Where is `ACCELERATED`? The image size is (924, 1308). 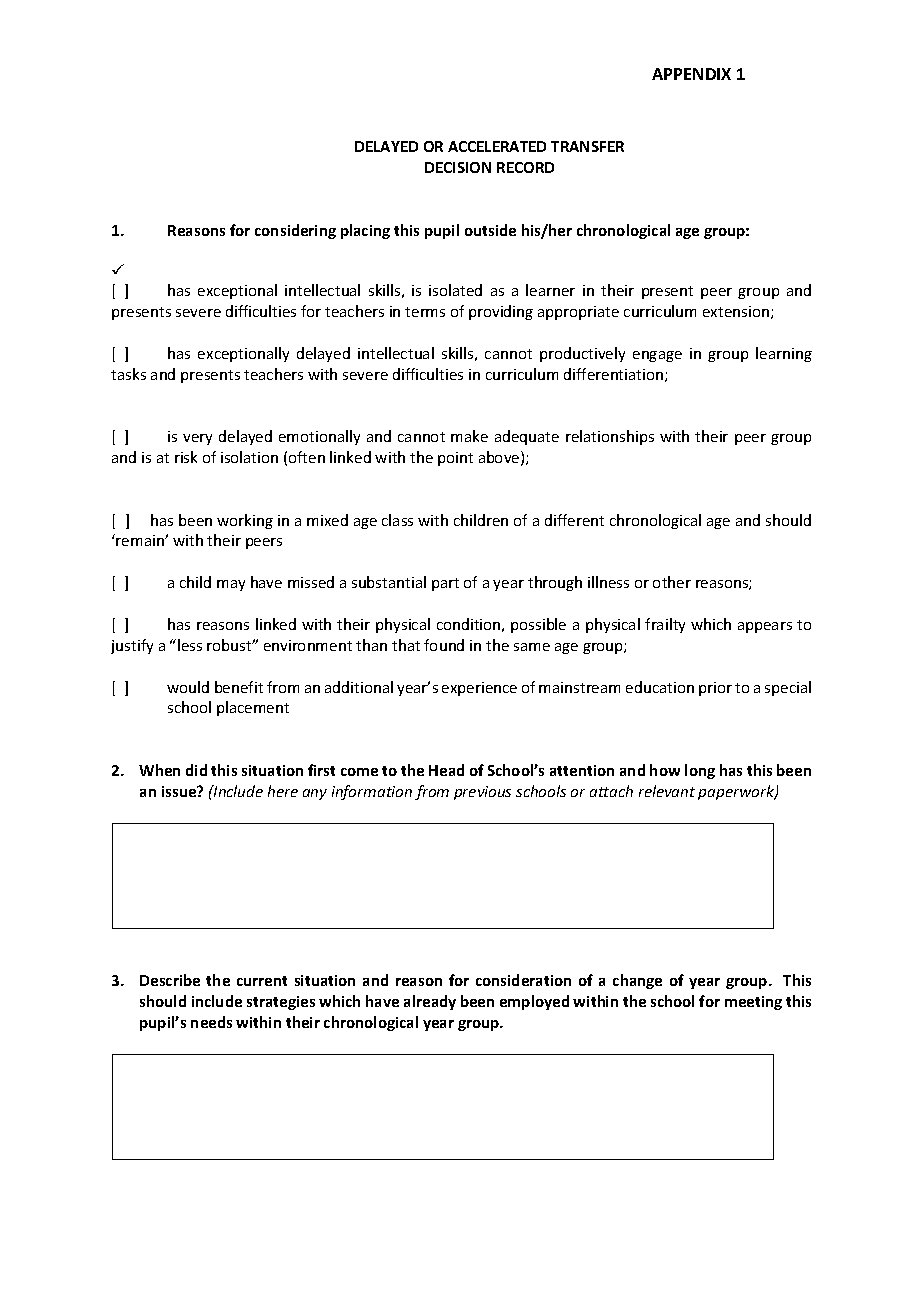 ACCELERATED is located at coordinates (497, 146).
